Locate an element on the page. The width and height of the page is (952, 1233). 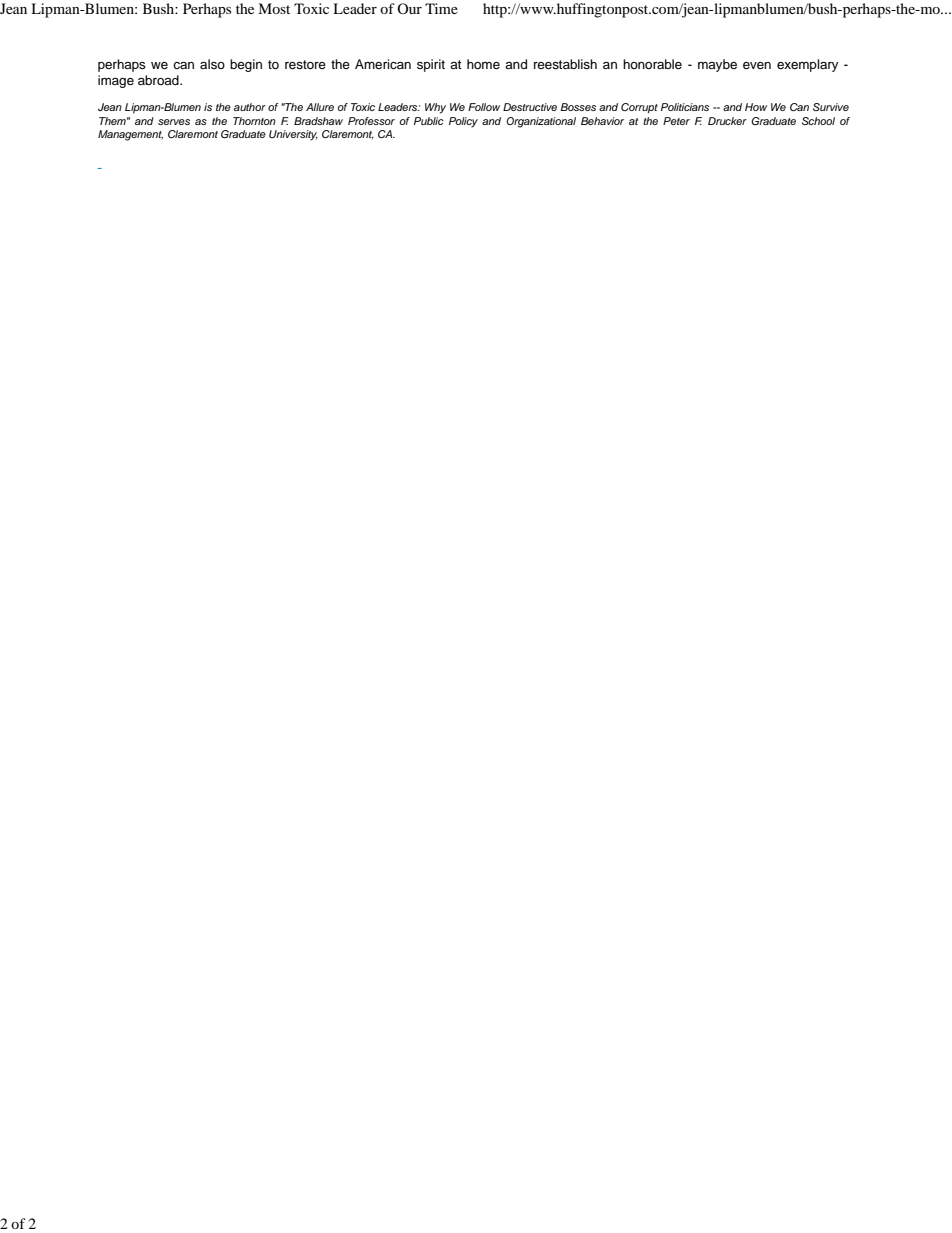
spirit is located at coordinates (431, 65).
